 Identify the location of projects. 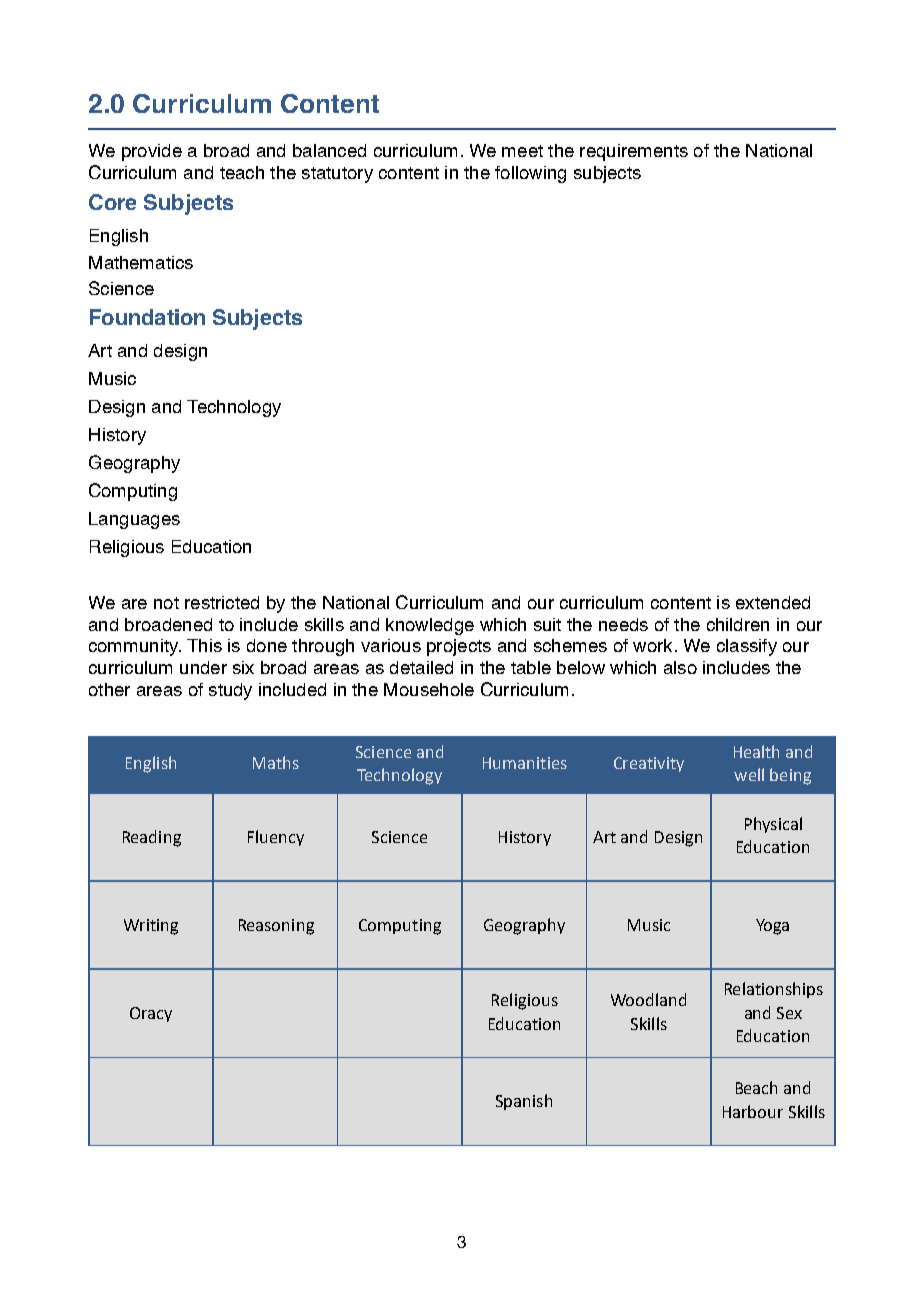
(459, 647).
